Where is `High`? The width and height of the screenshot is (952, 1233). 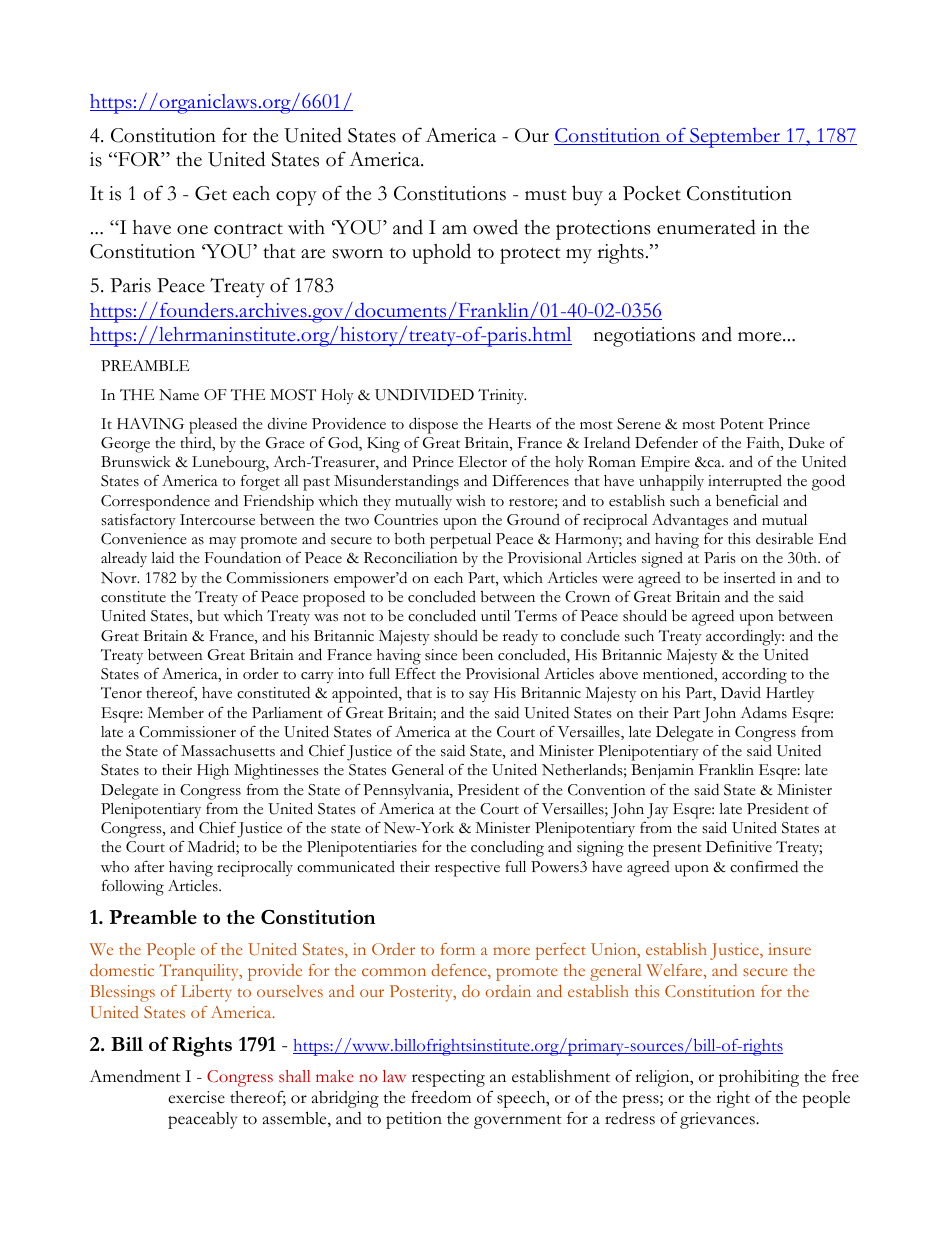
High is located at coordinates (213, 772).
